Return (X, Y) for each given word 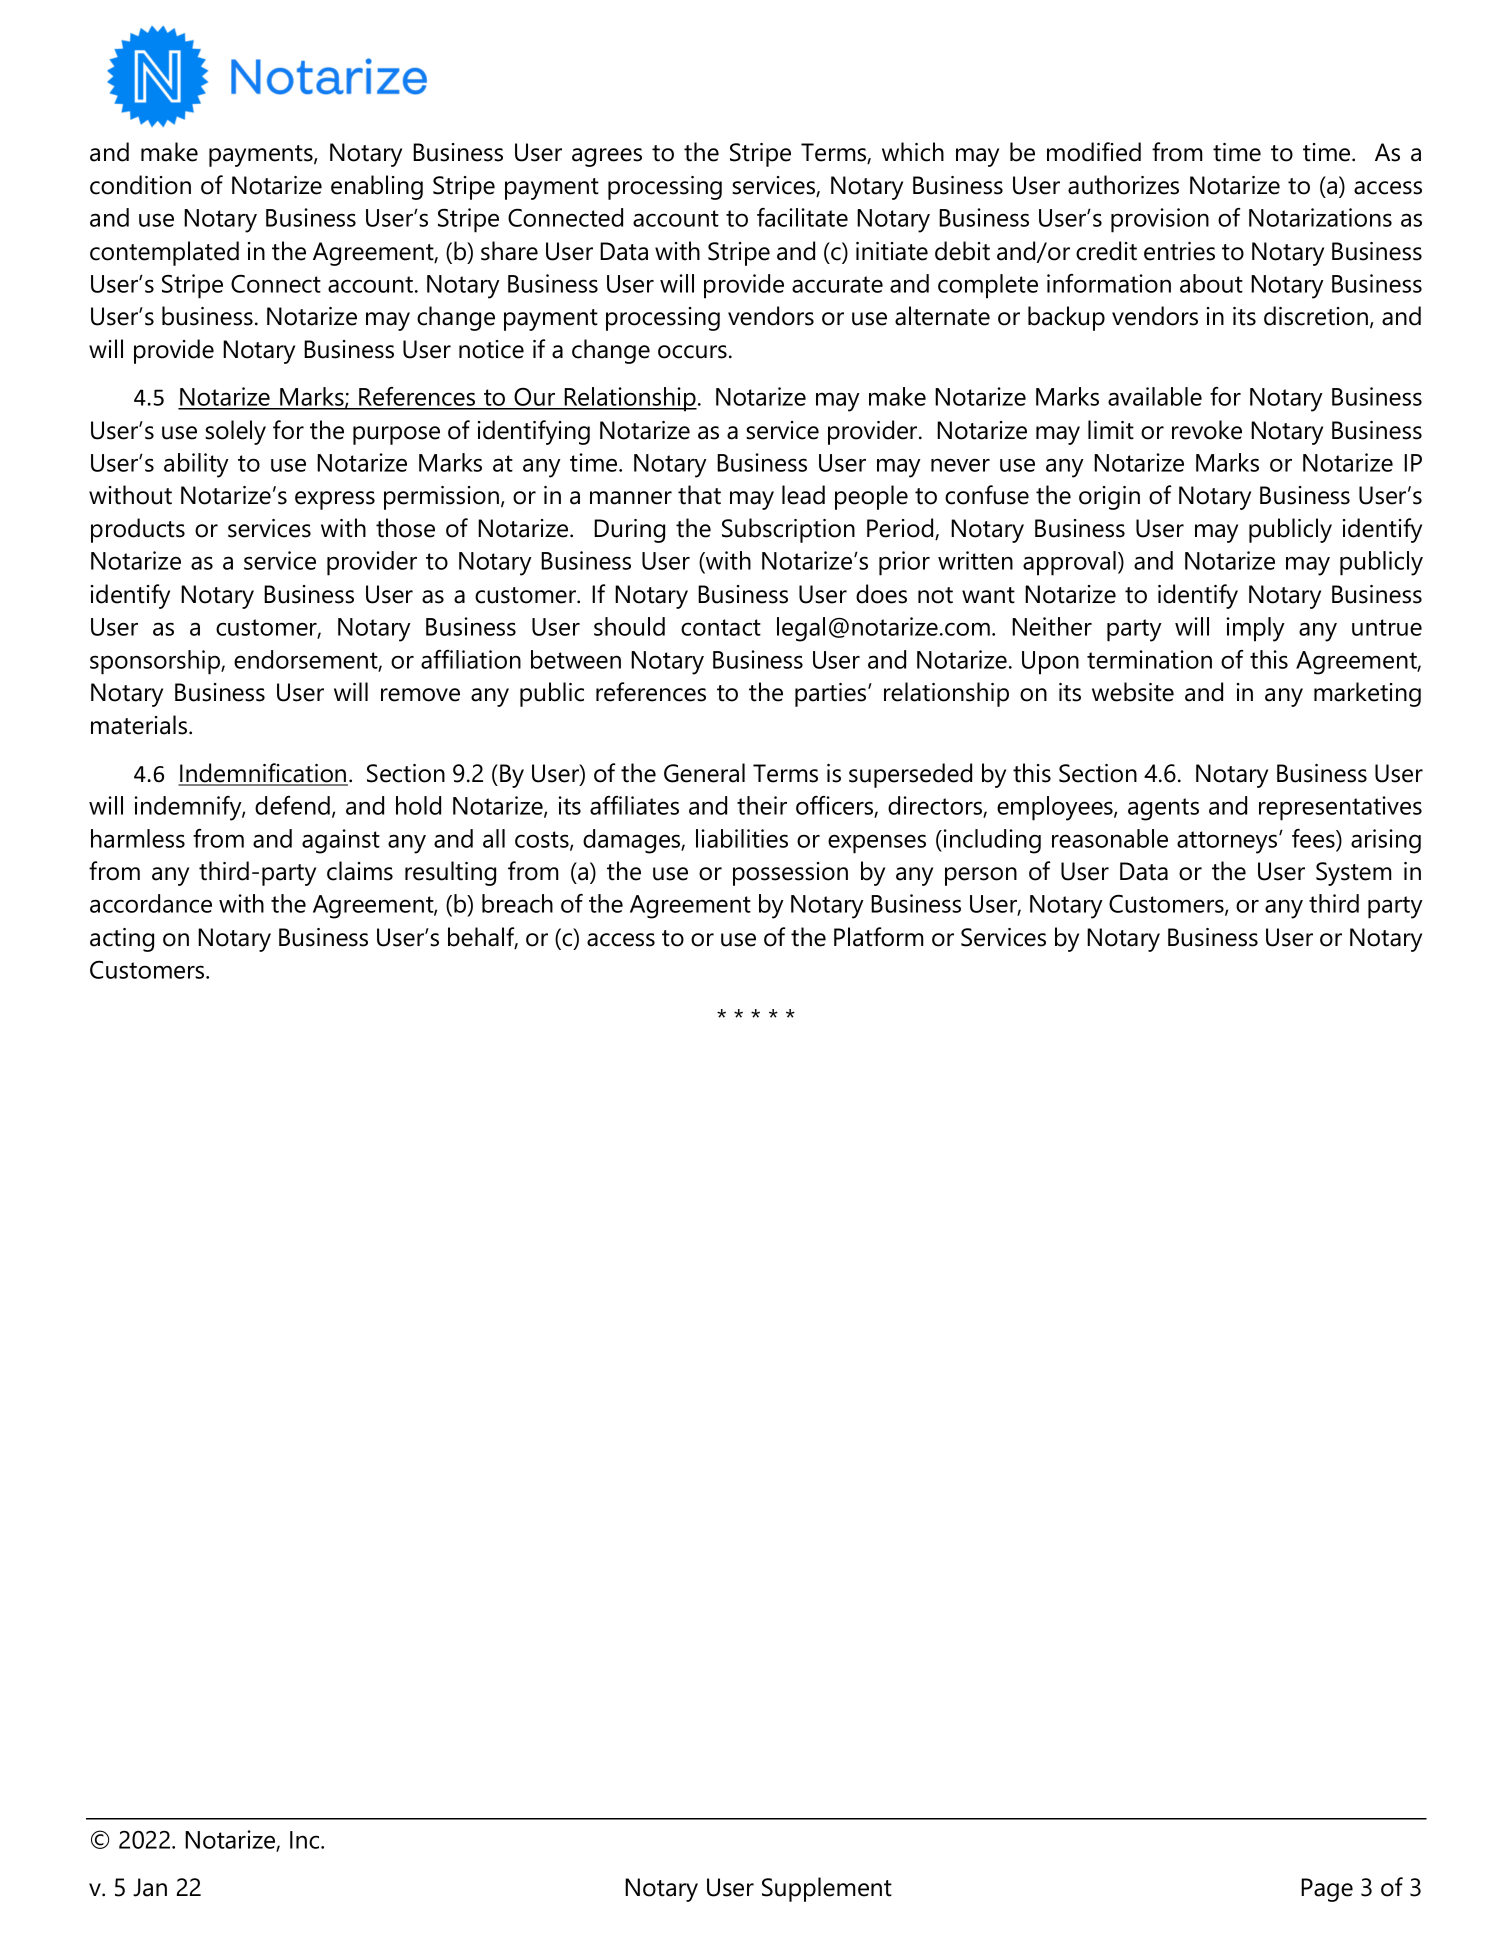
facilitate (802, 217)
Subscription (788, 530)
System (1353, 874)
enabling (377, 187)
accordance (151, 903)
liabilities (742, 838)
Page (1327, 1890)
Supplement (827, 1889)
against (341, 841)
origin (1109, 498)
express (335, 500)
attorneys (1228, 842)
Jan (150, 1887)
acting (122, 940)
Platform (878, 937)
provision (1160, 220)
